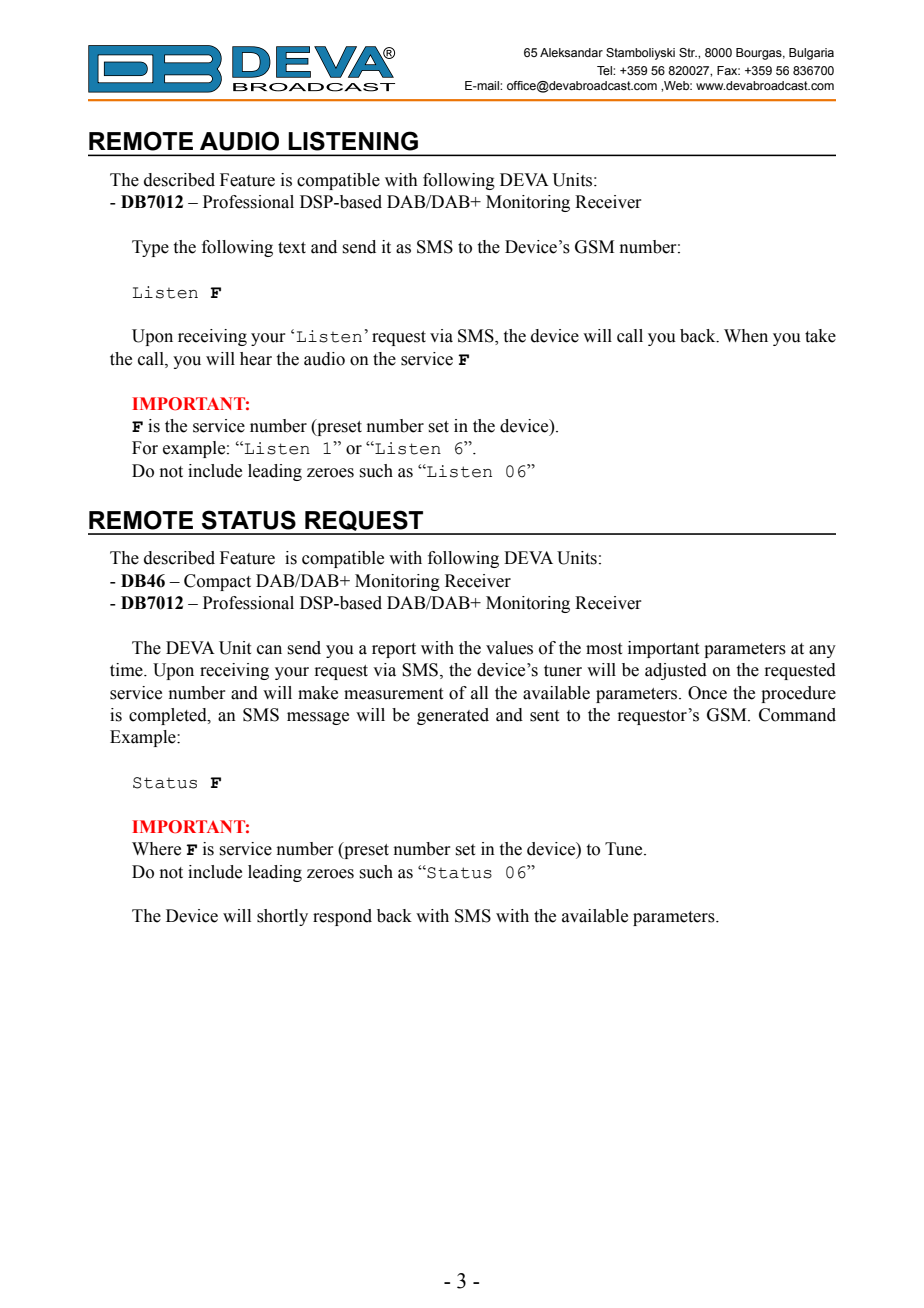  What do you see at coordinates (342, 917) in the image?
I see `respond` at bounding box center [342, 917].
